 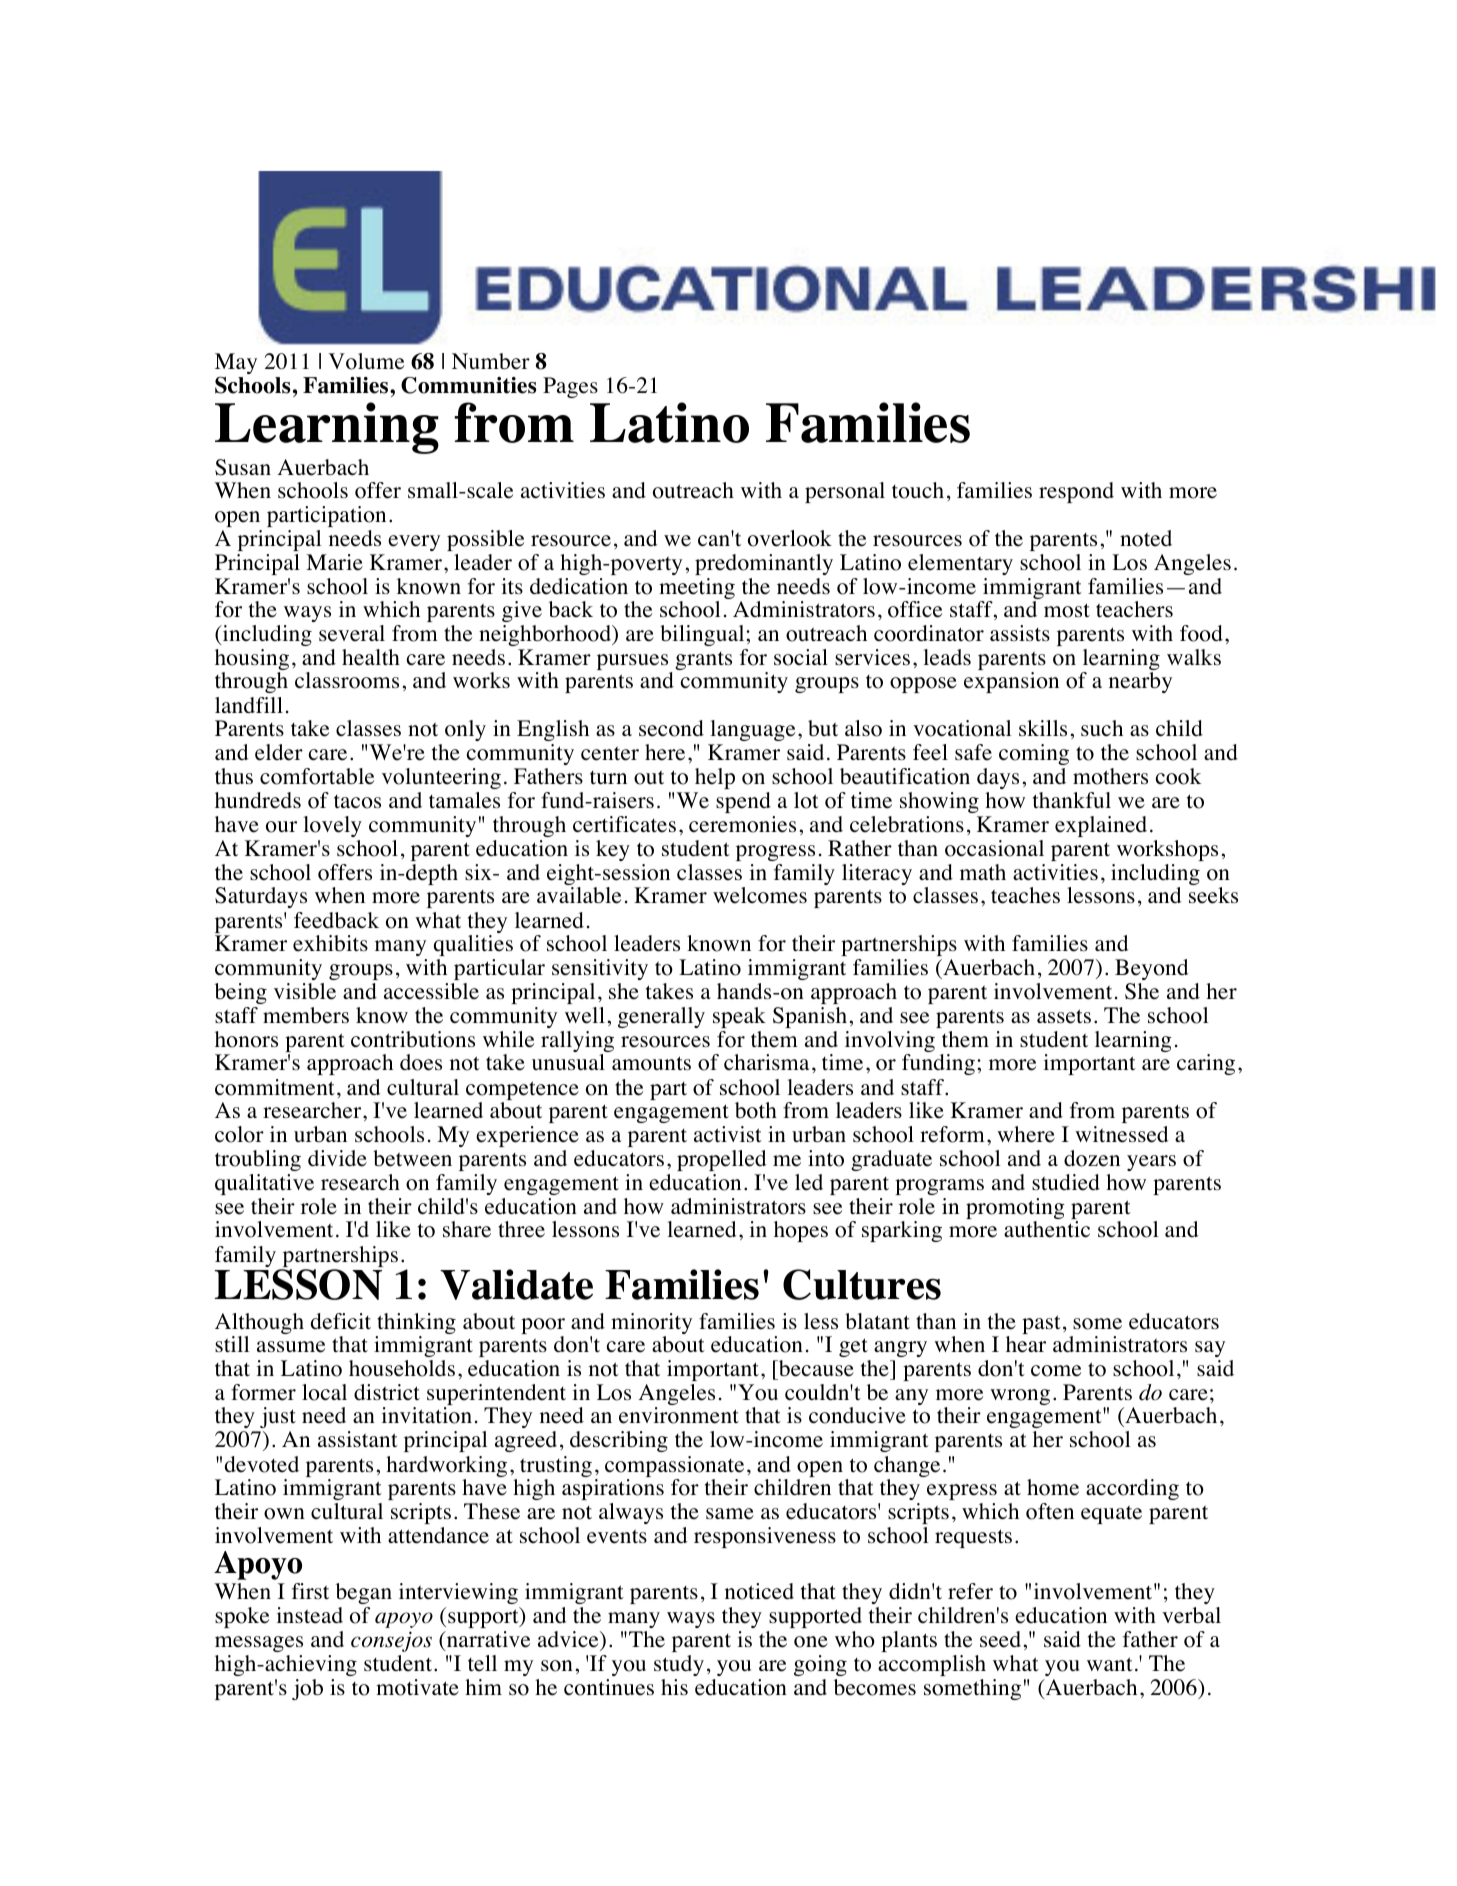 I want to click on lovely, so click(x=332, y=828).
